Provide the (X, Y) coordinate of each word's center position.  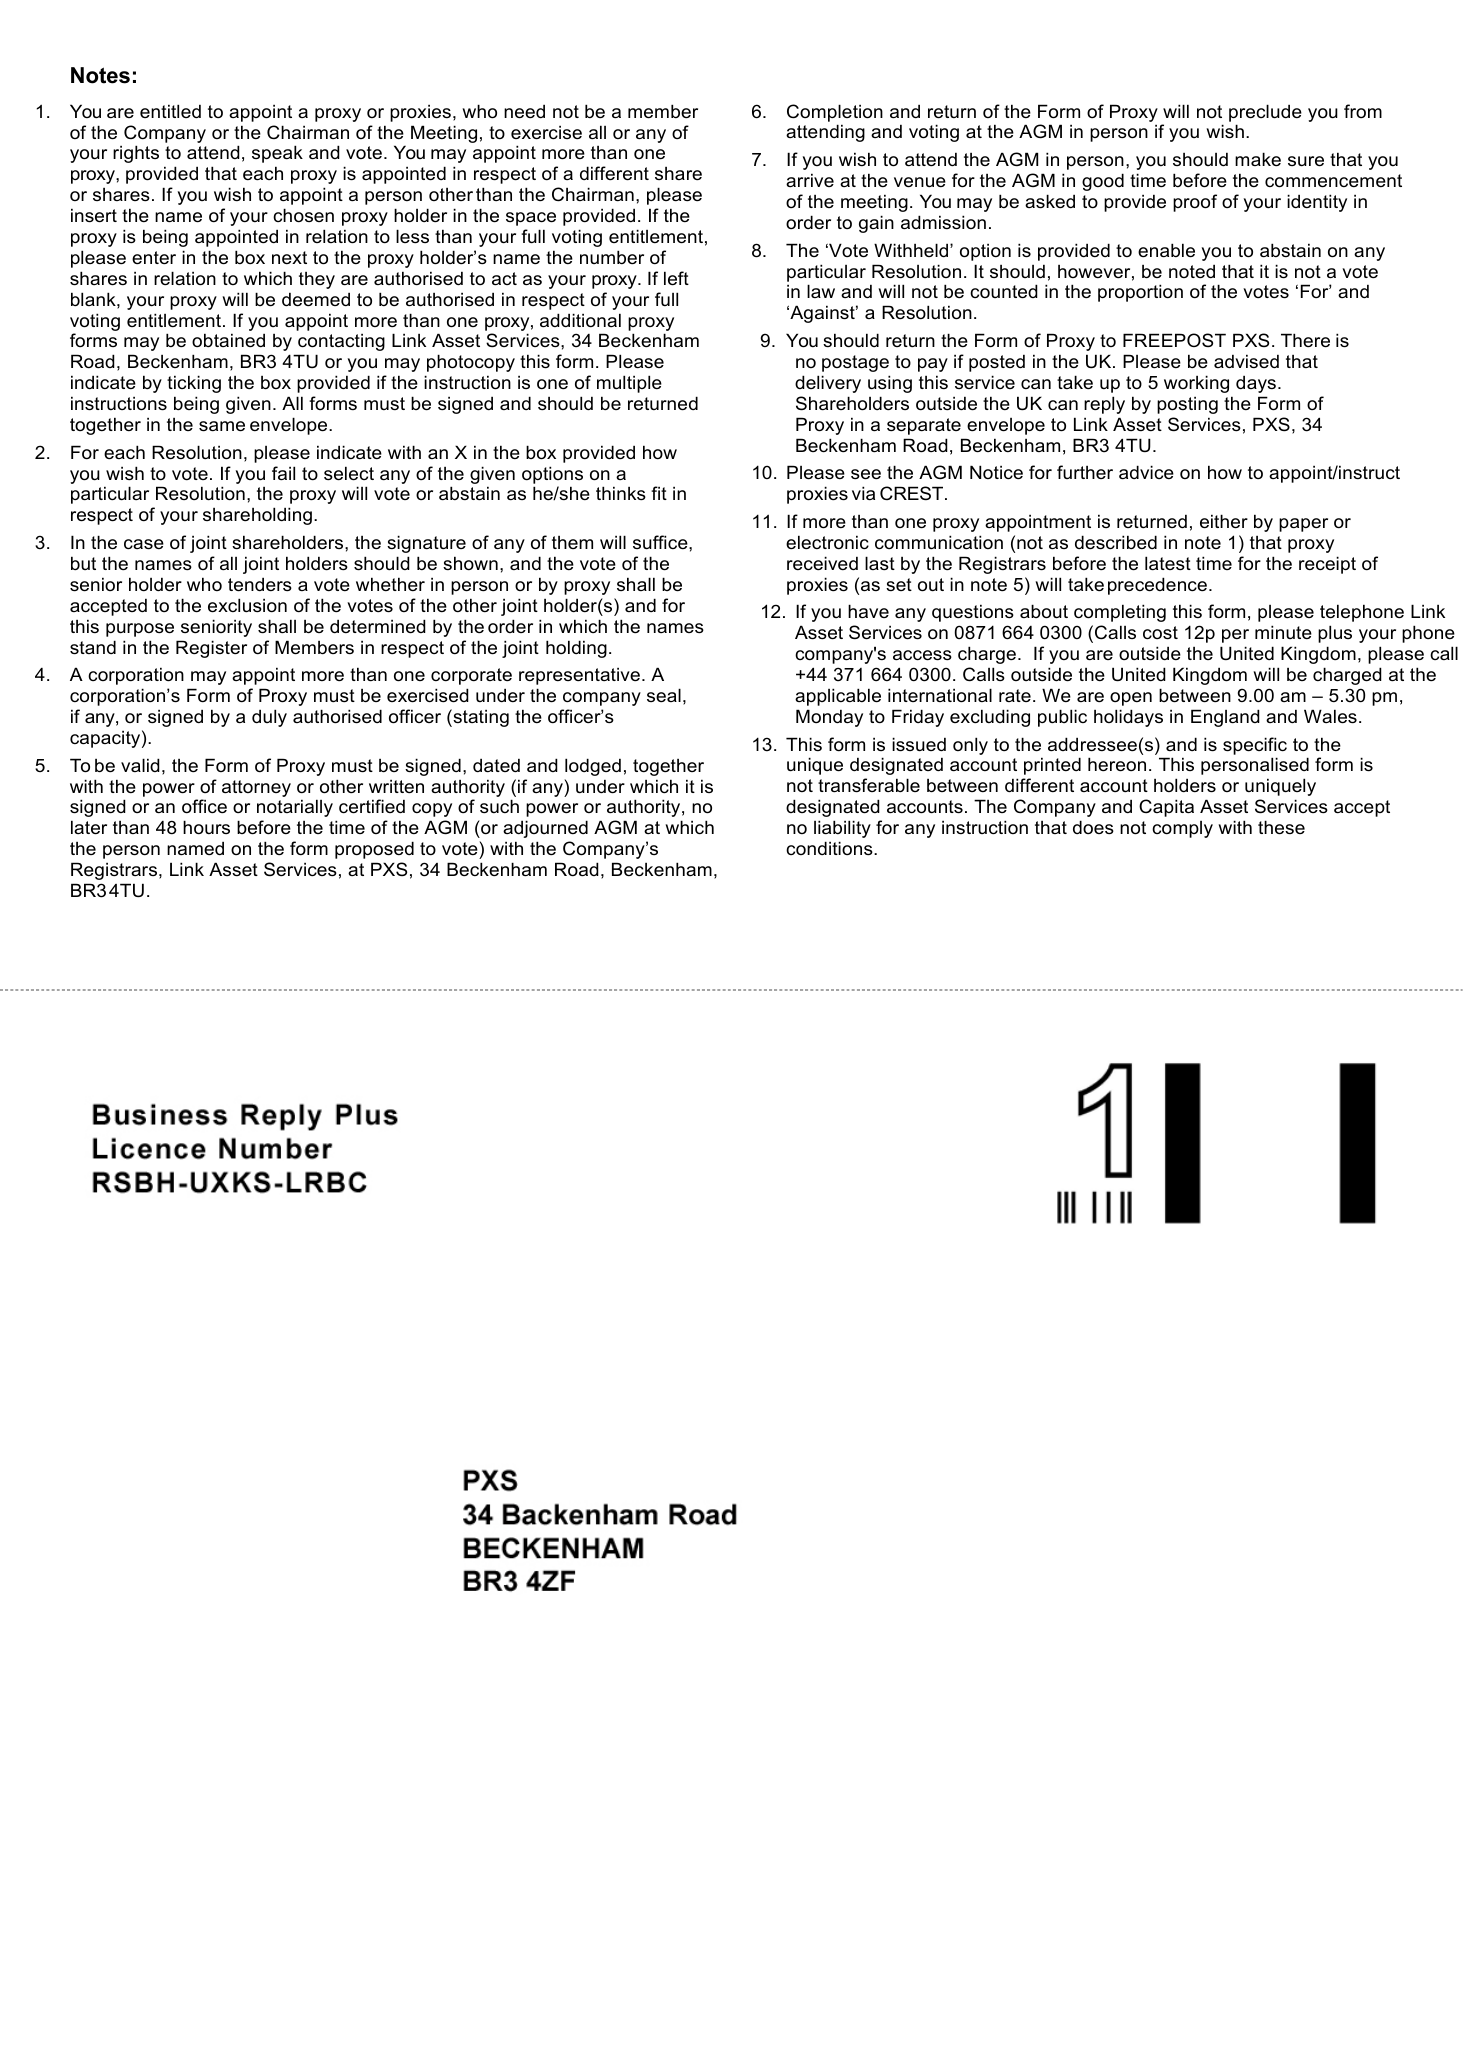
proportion (1140, 293)
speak (277, 154)
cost (1160, 633)
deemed (316, 299)
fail (283, 473)
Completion (835, 113)
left (676, 278)
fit (659, 493)
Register (211, 649)
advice (1146, 472)
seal (664, 695)
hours (206, 827)
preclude (1265, 113)
